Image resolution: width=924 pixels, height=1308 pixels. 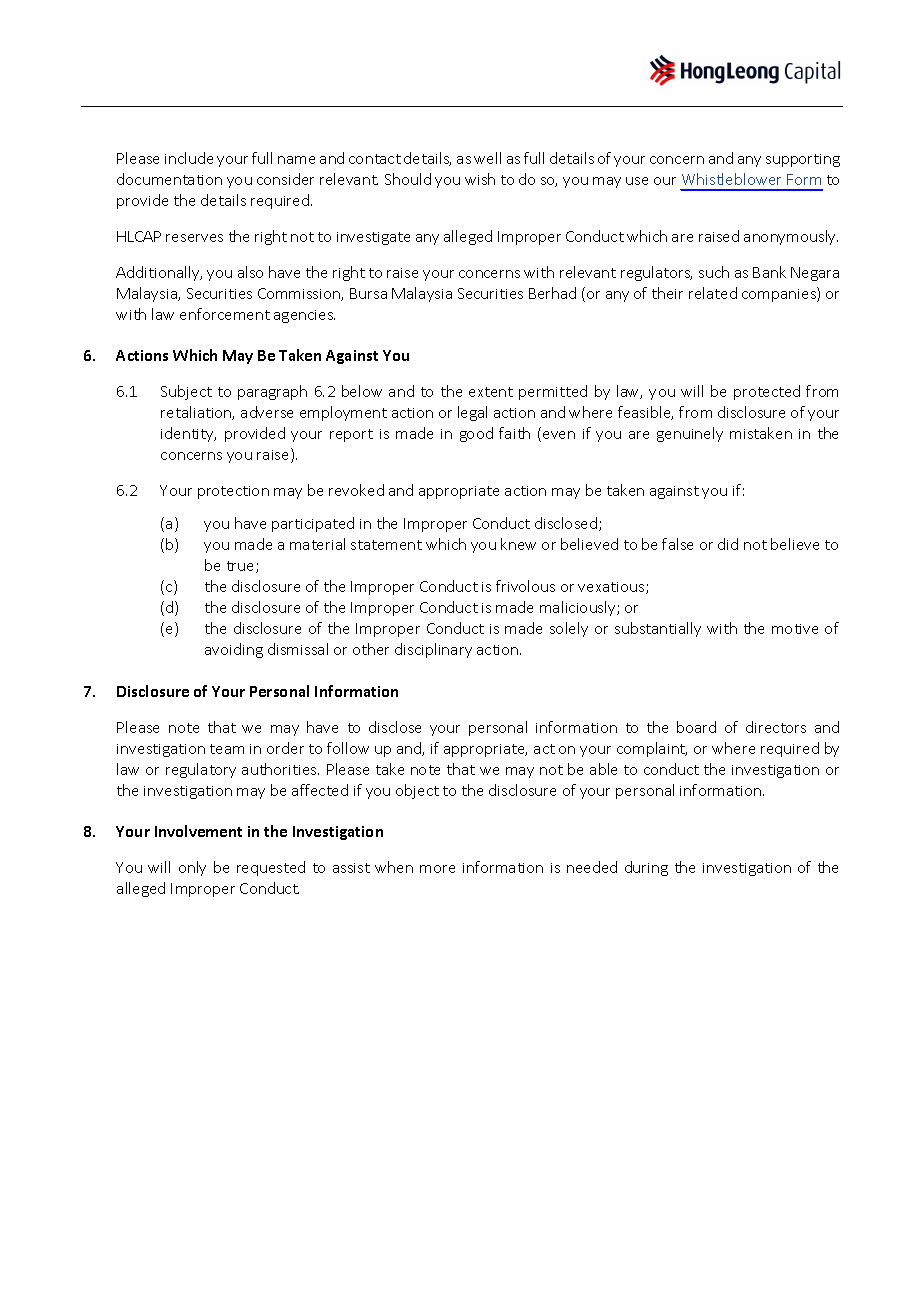 What do you see at coordinates (285, 179) in the screenshot?
I see `consider` at bounding box center [285, 179].
